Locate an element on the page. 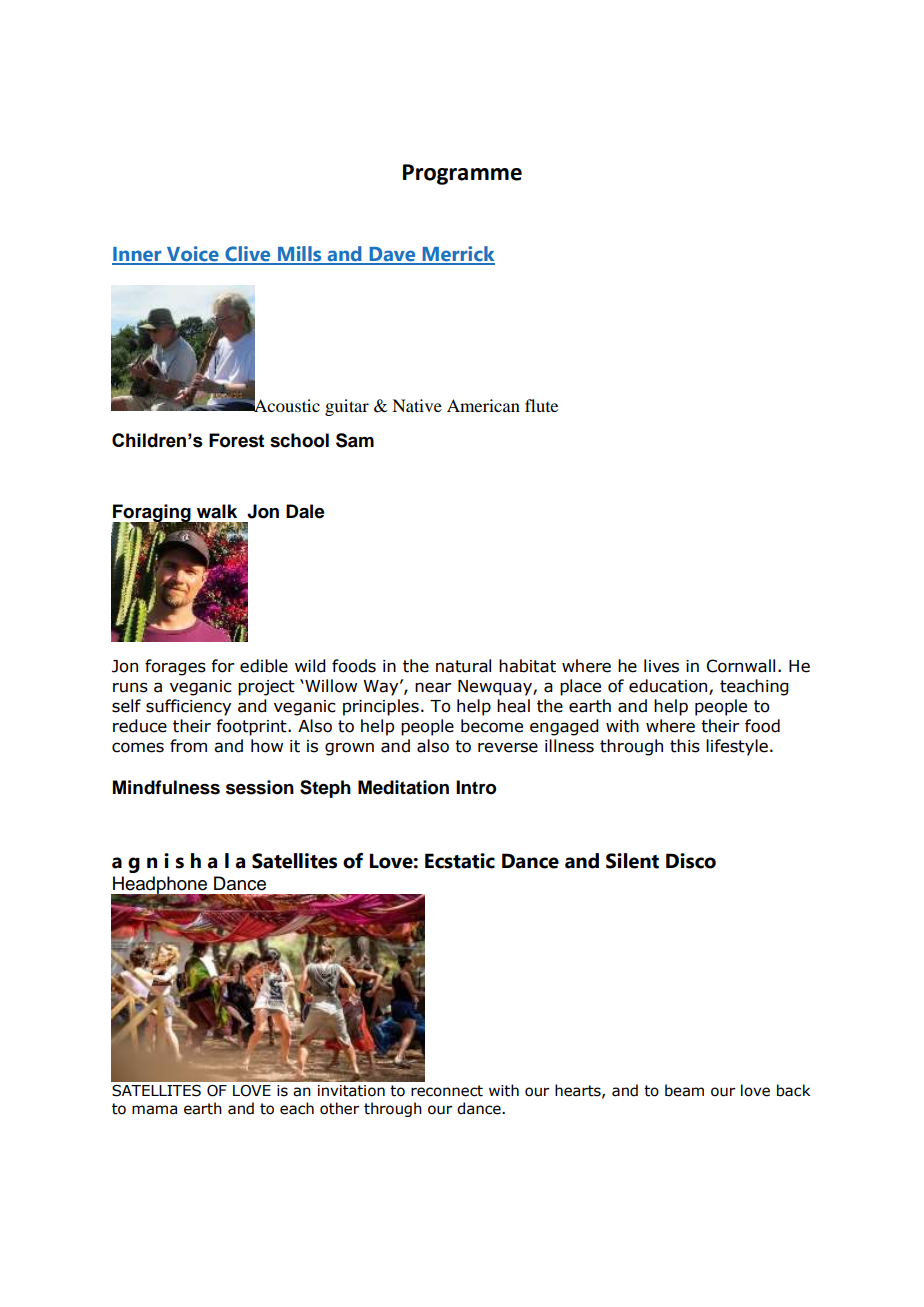 This image has width=924, height=1307. Merrick is located at coordinates (457, 255).
